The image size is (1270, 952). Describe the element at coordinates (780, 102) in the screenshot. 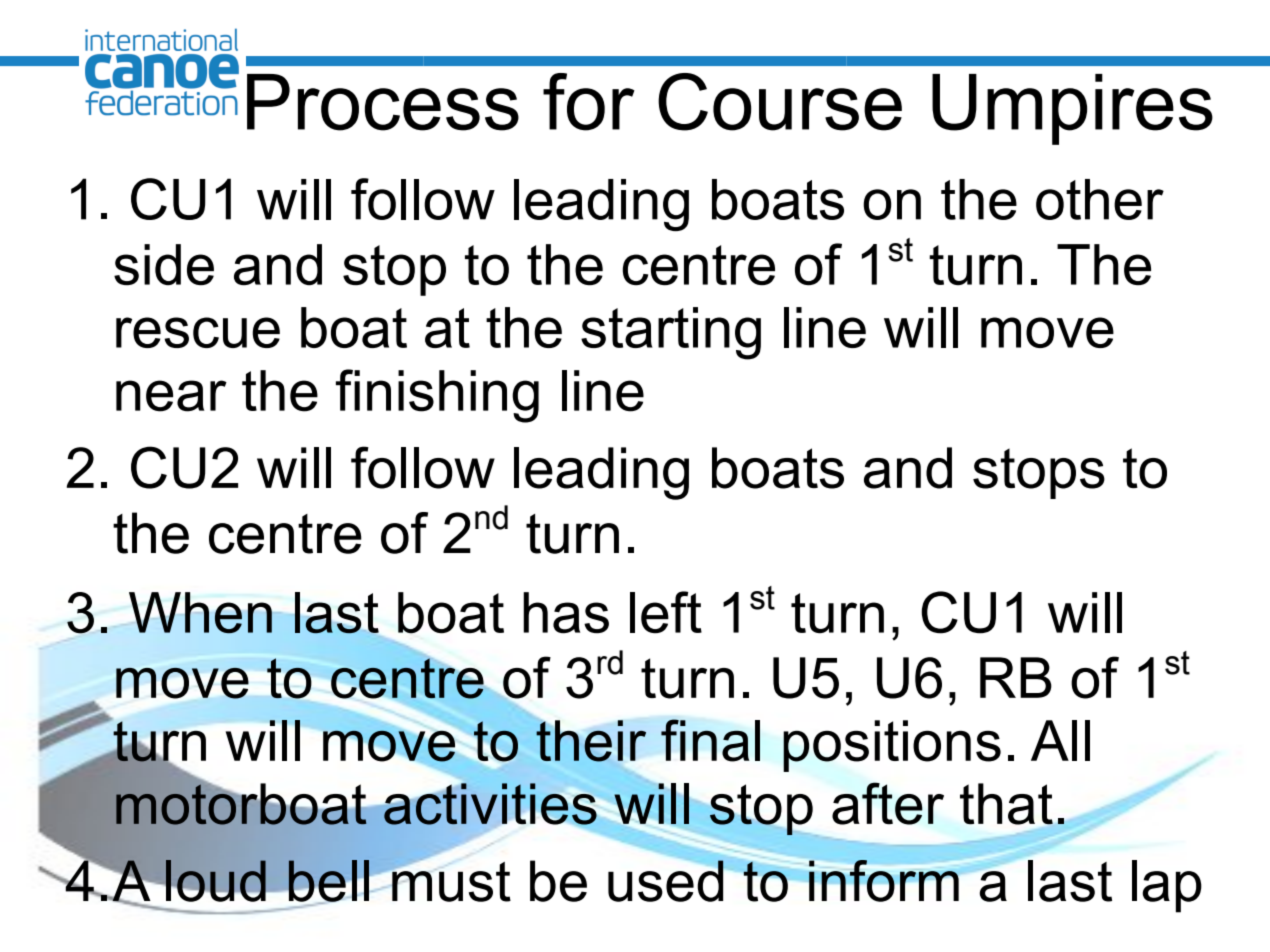

I see `Course` at that location.
